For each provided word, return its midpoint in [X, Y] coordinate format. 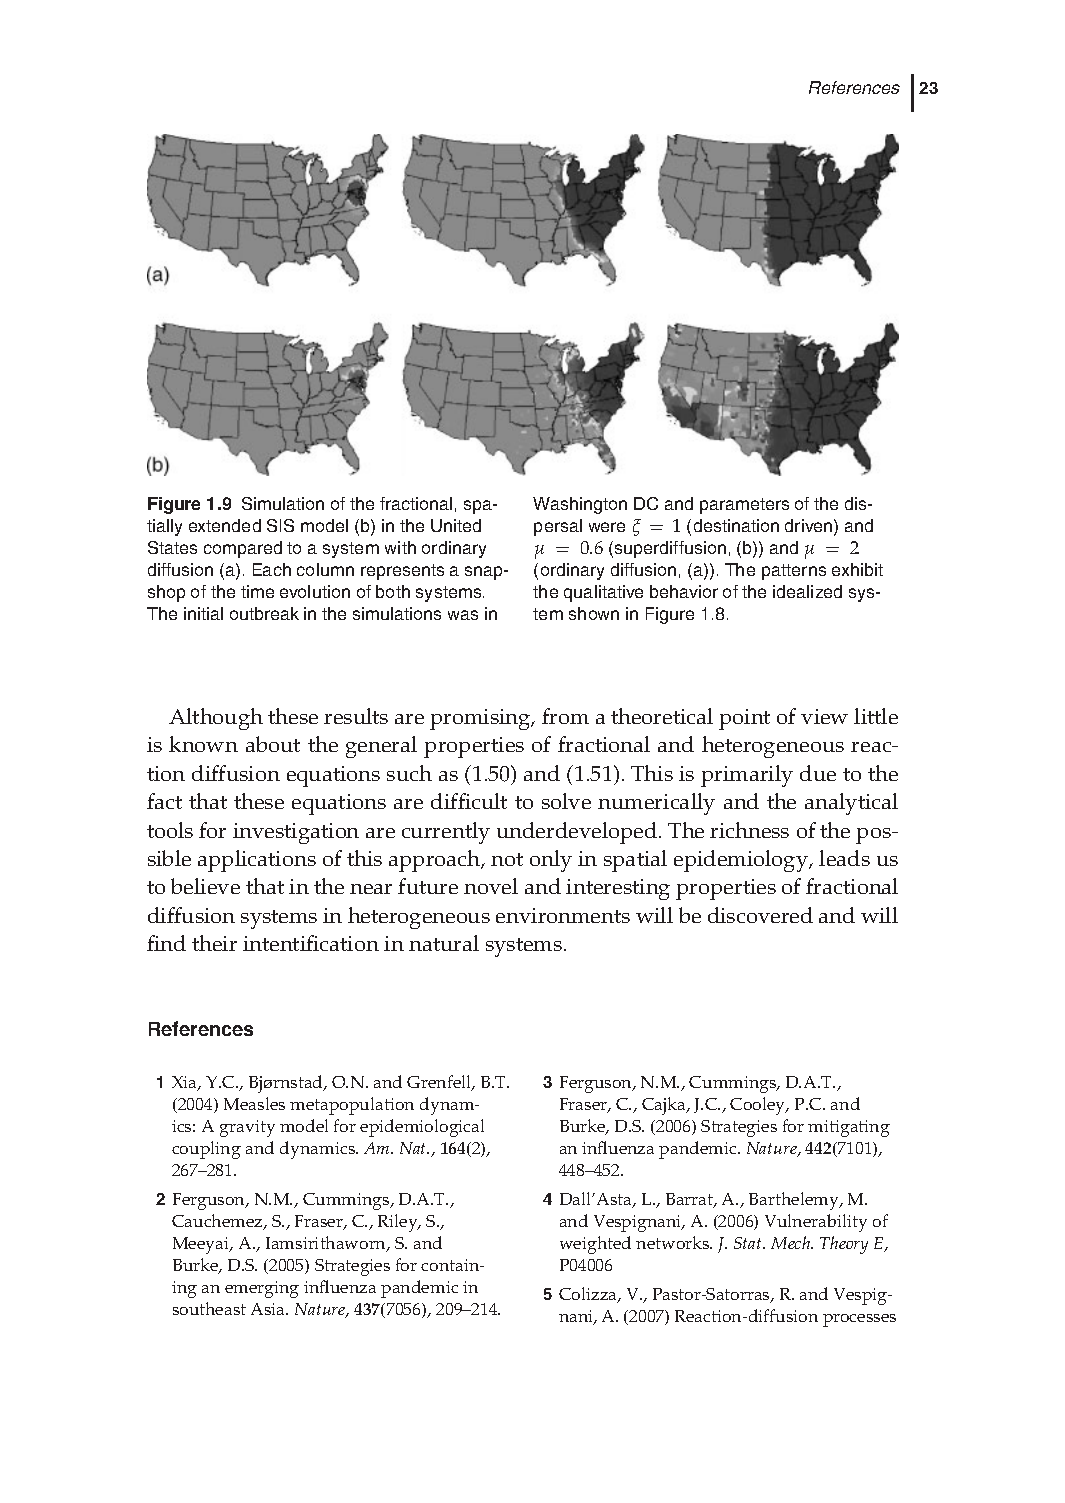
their [214, 943]
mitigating [849, 1128]
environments [563, 915]
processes [859, 1320]
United [456, 525]
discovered [760, 915]
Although [216, 719]
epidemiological [422, 1128]
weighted [595, 1245]
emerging [262, 1289]
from [565, 716]
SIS [280, 525]
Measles [254, 1103]
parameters [744, 506]
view [824, 716]
